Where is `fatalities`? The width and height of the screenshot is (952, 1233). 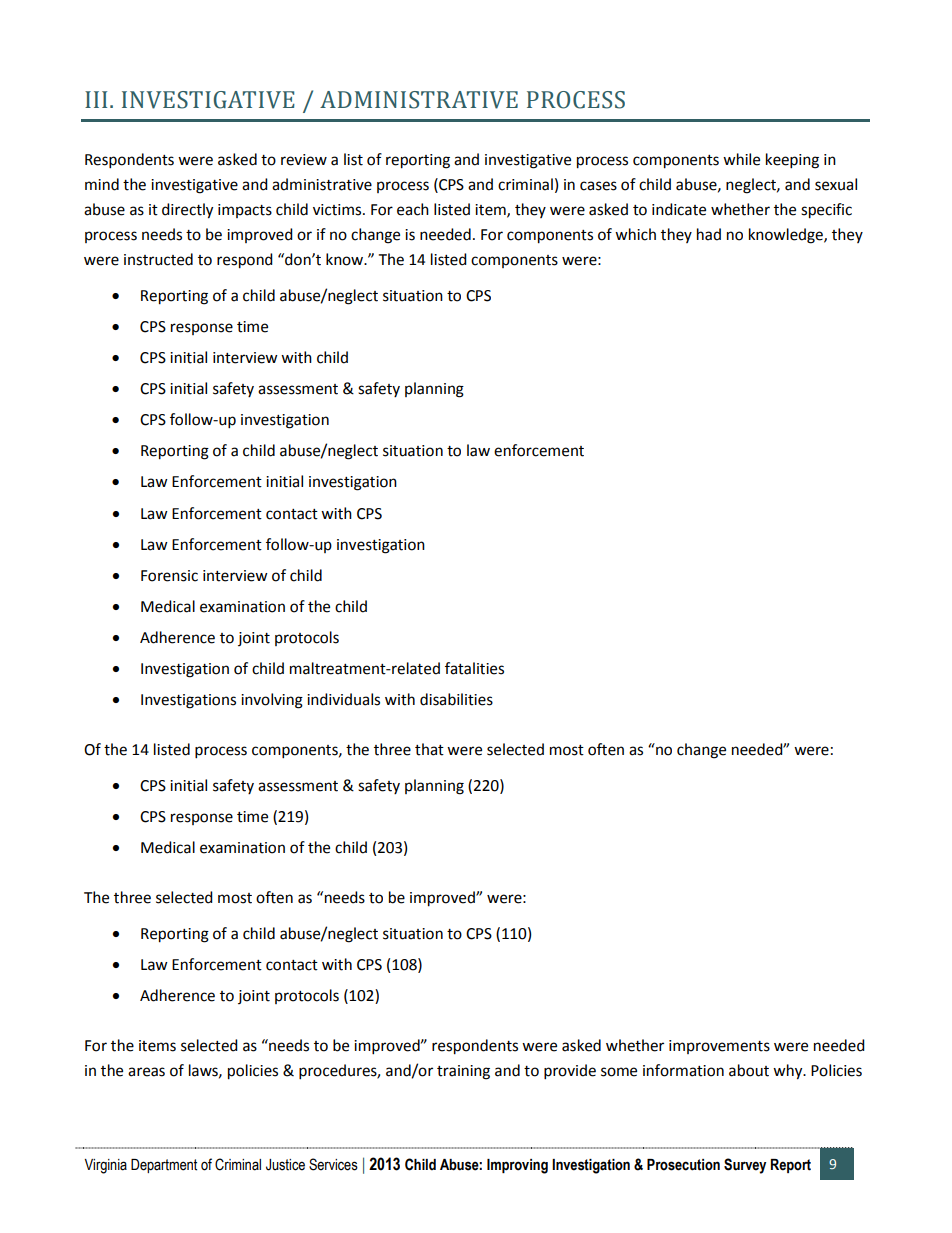 fatalities is located at coordinates (474, 668).
